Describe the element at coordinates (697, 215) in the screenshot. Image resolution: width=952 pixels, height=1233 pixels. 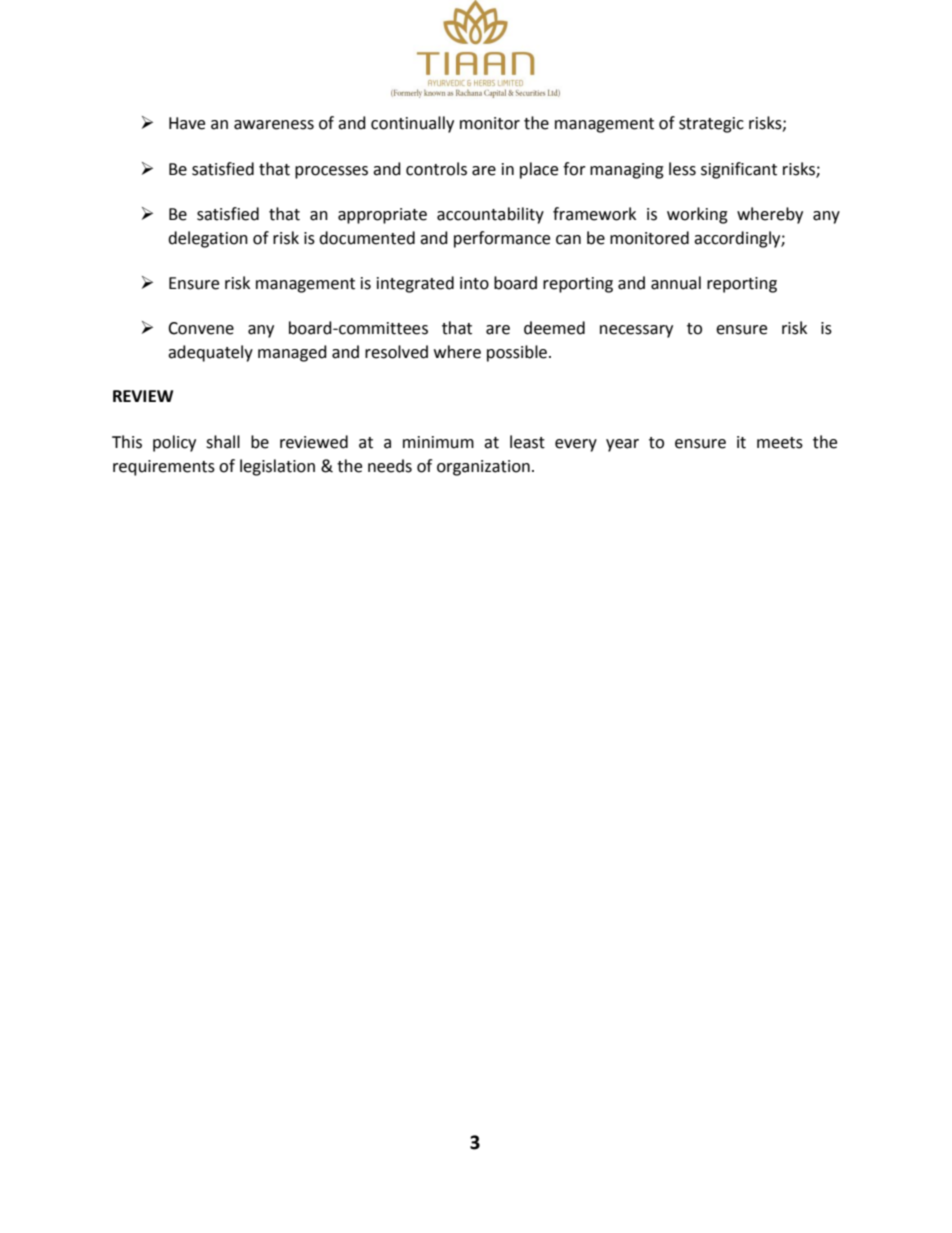
I see `working` at that location.
